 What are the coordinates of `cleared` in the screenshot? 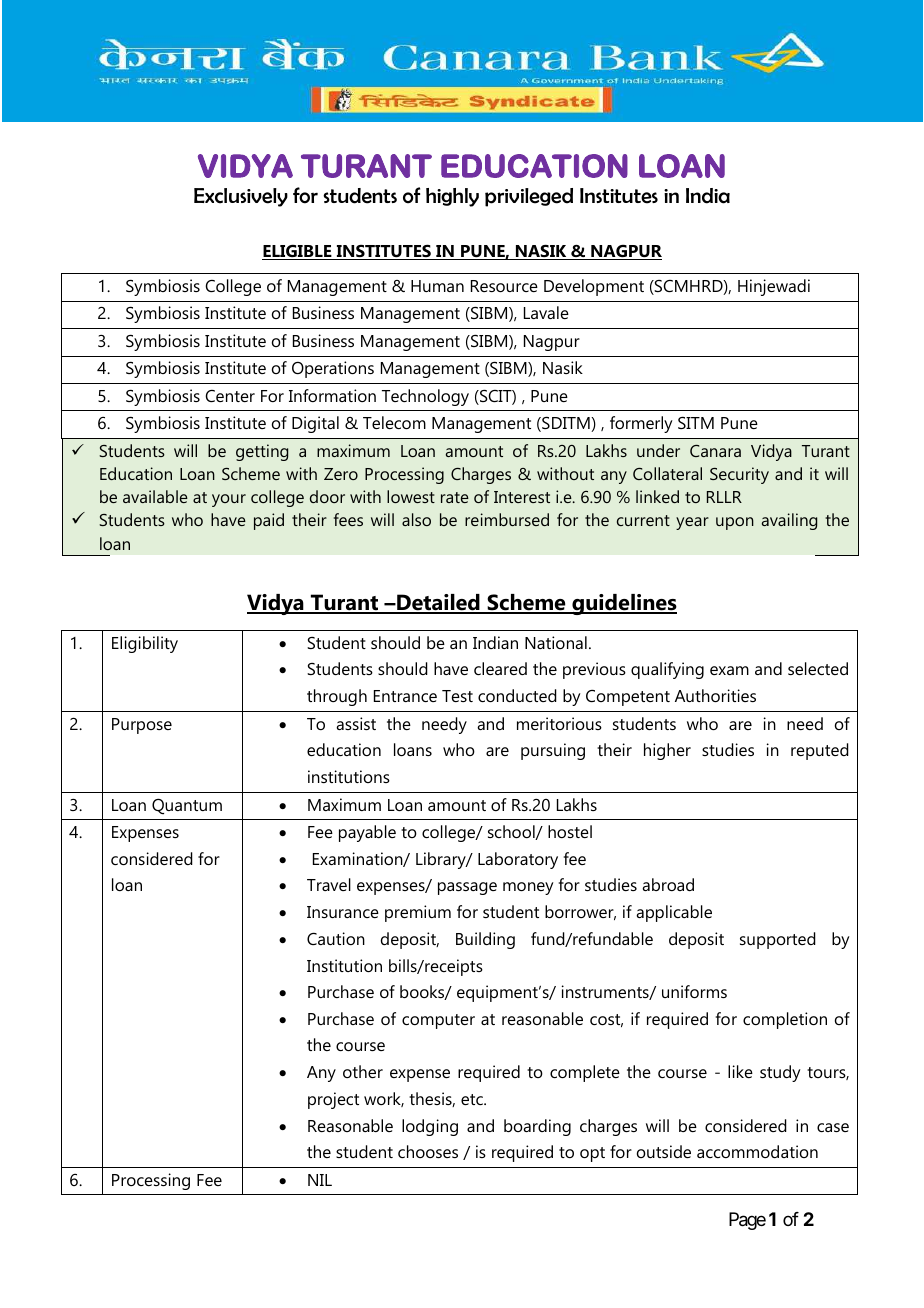 It's located at (500, 668).
